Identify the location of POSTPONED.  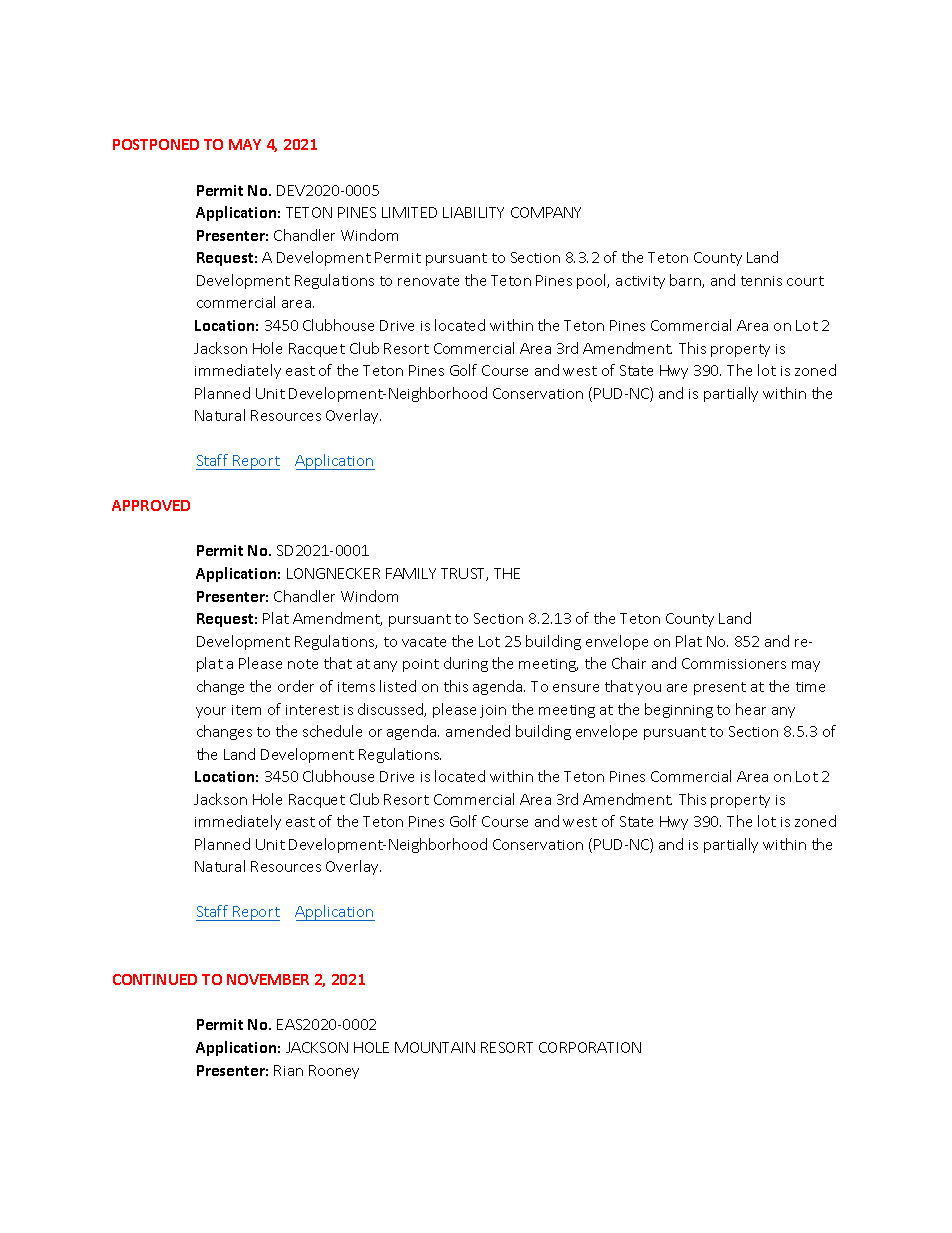
(156, 144).
